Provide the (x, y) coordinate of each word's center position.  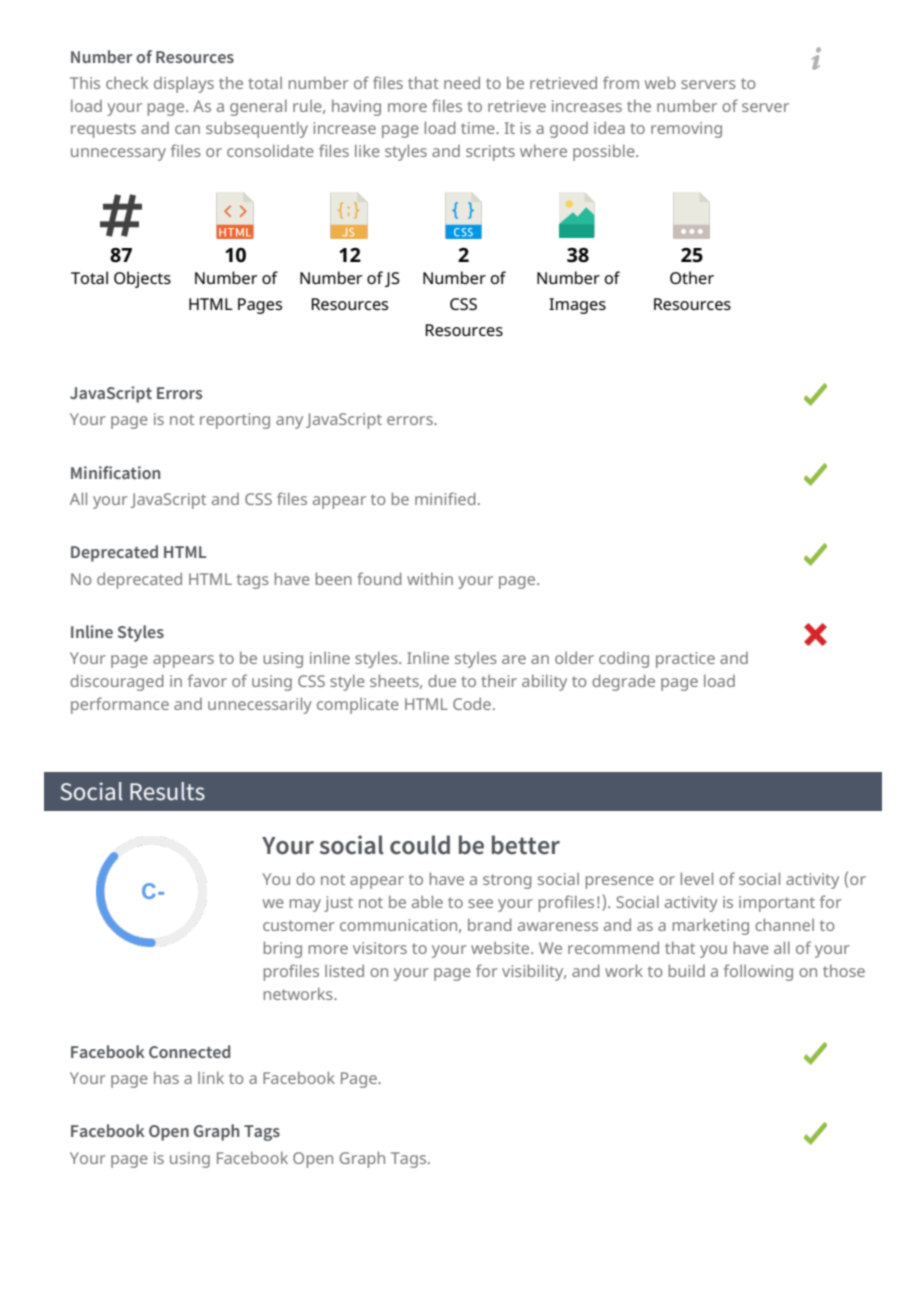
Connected (189, 1051)
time (479, 128)
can (187, 129)
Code (472, 703)
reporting (235, 421)
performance (120, 705)
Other (692, 277)
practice (685, 660)
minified (445, 498)
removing (686, 130)
